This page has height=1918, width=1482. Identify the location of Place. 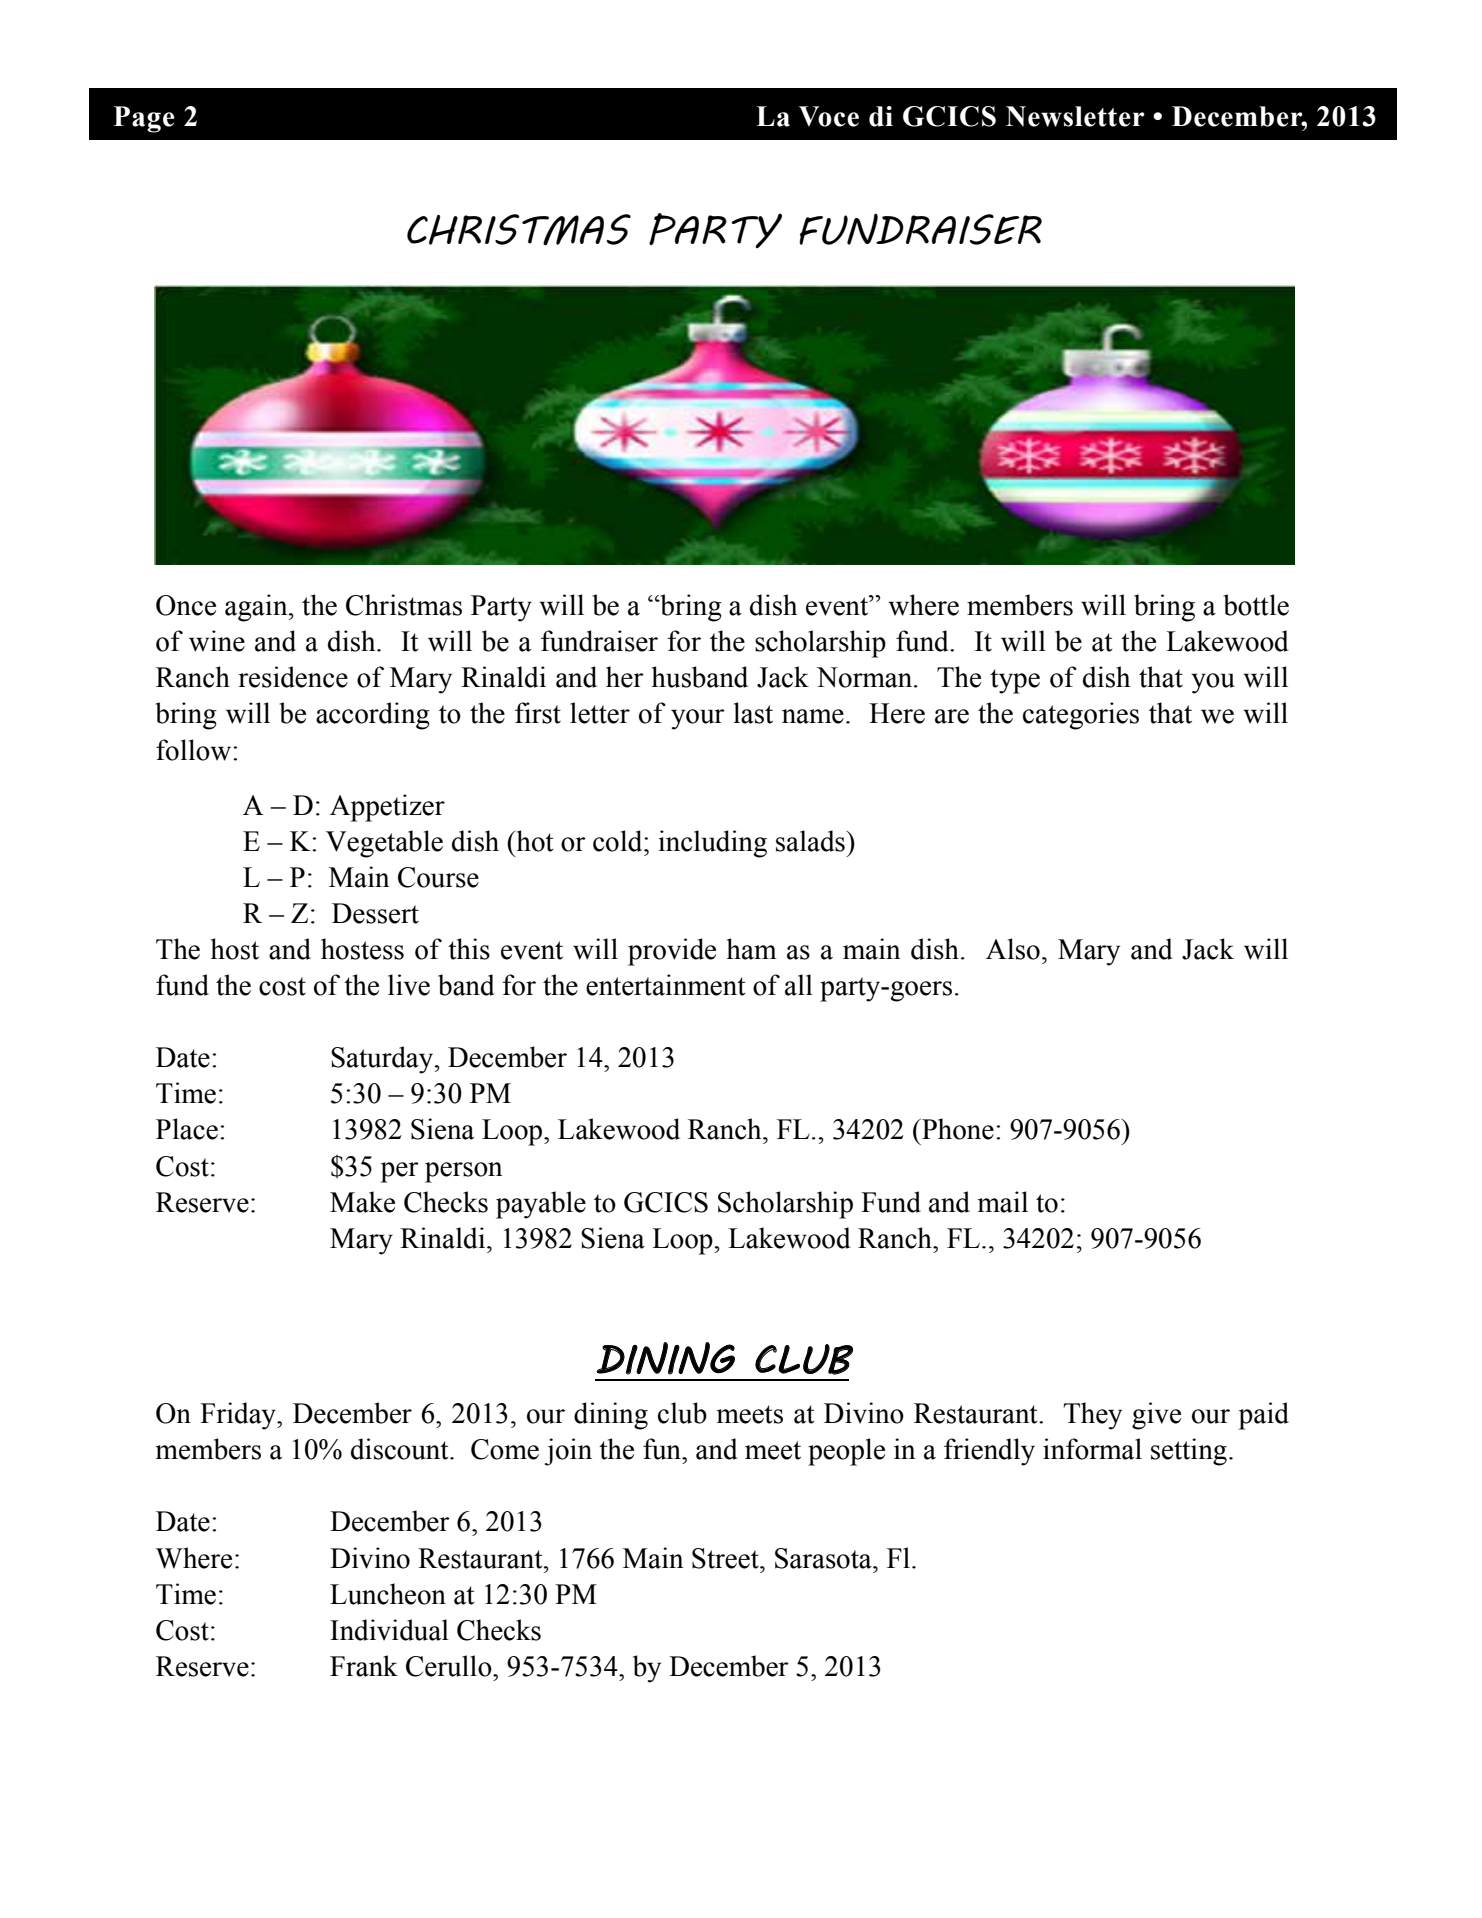
(187, 1129).
